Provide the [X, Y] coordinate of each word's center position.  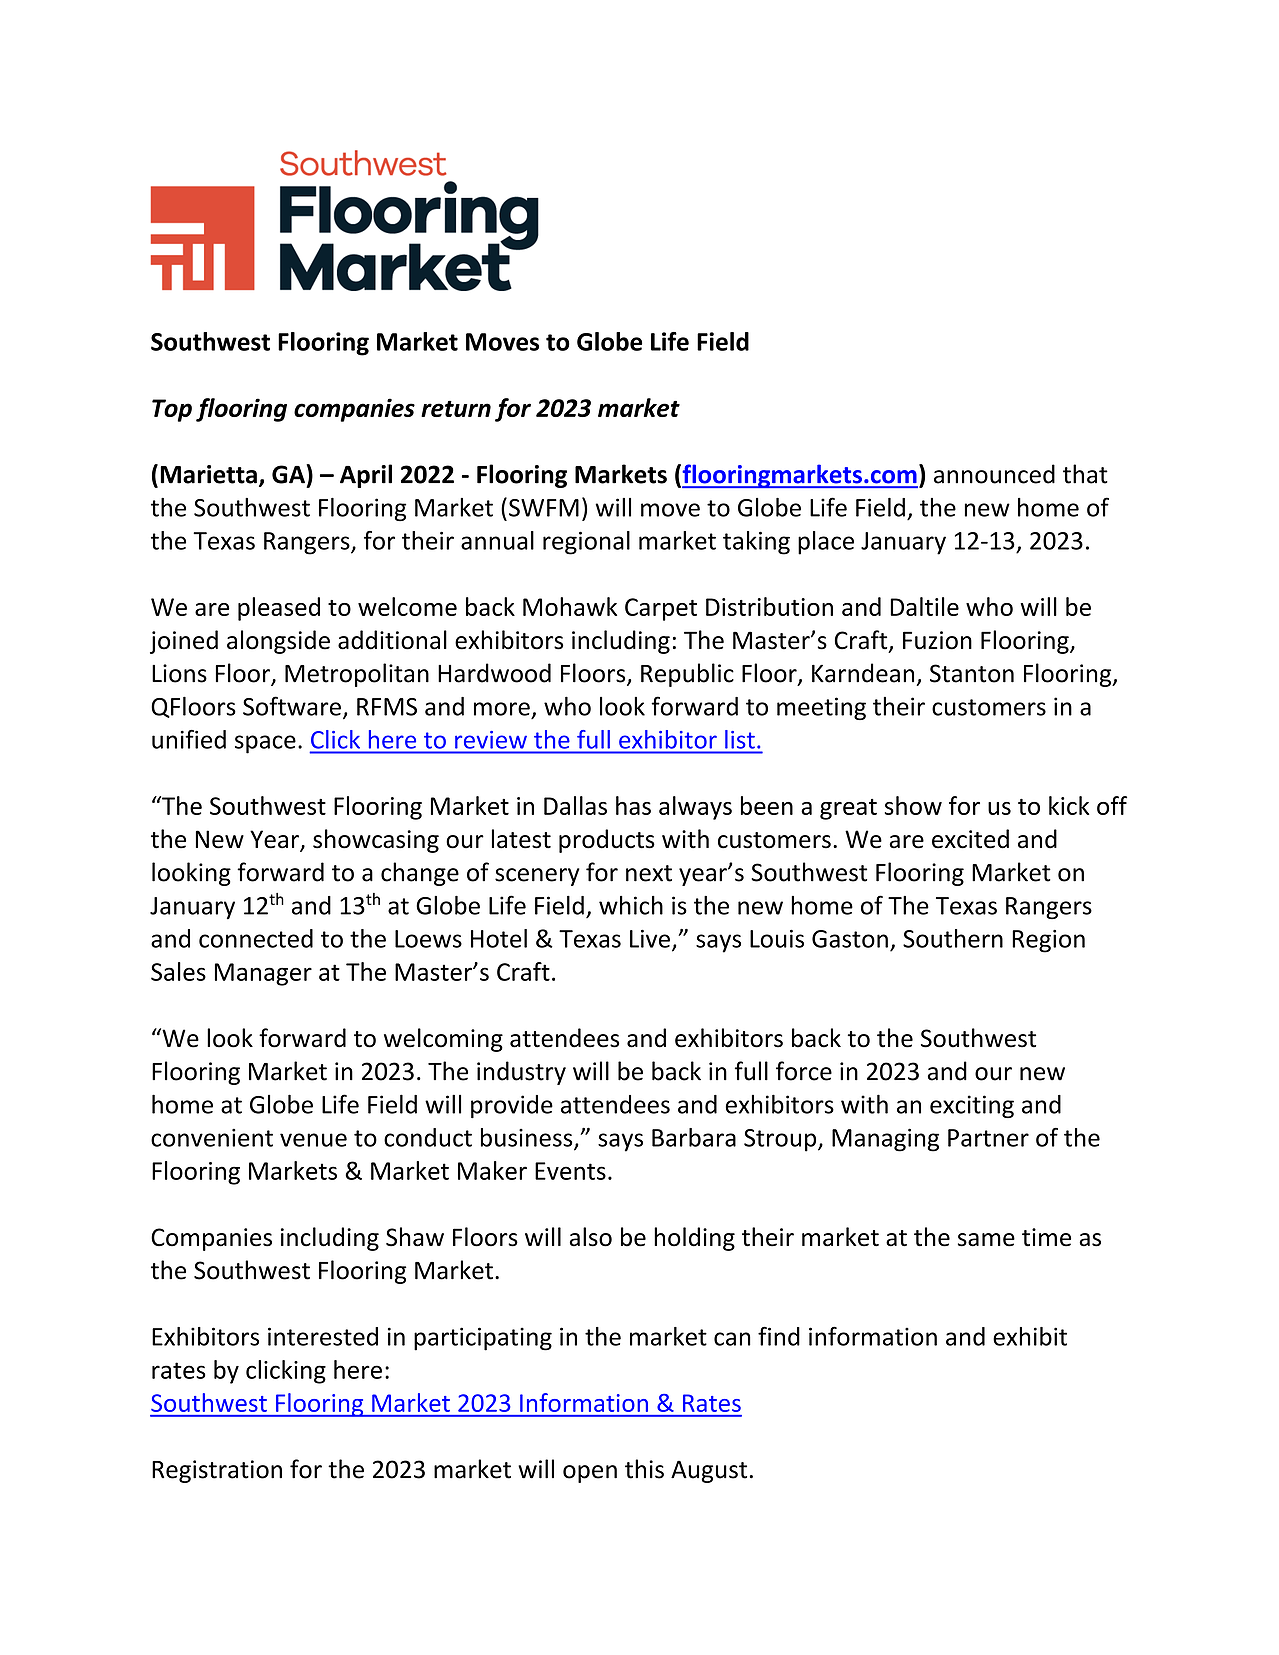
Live [650, 938]
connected [256, 938]
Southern [953, 938]
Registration [217, 1471]
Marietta [208, 474]
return [456, 409]
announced [994, 474]
